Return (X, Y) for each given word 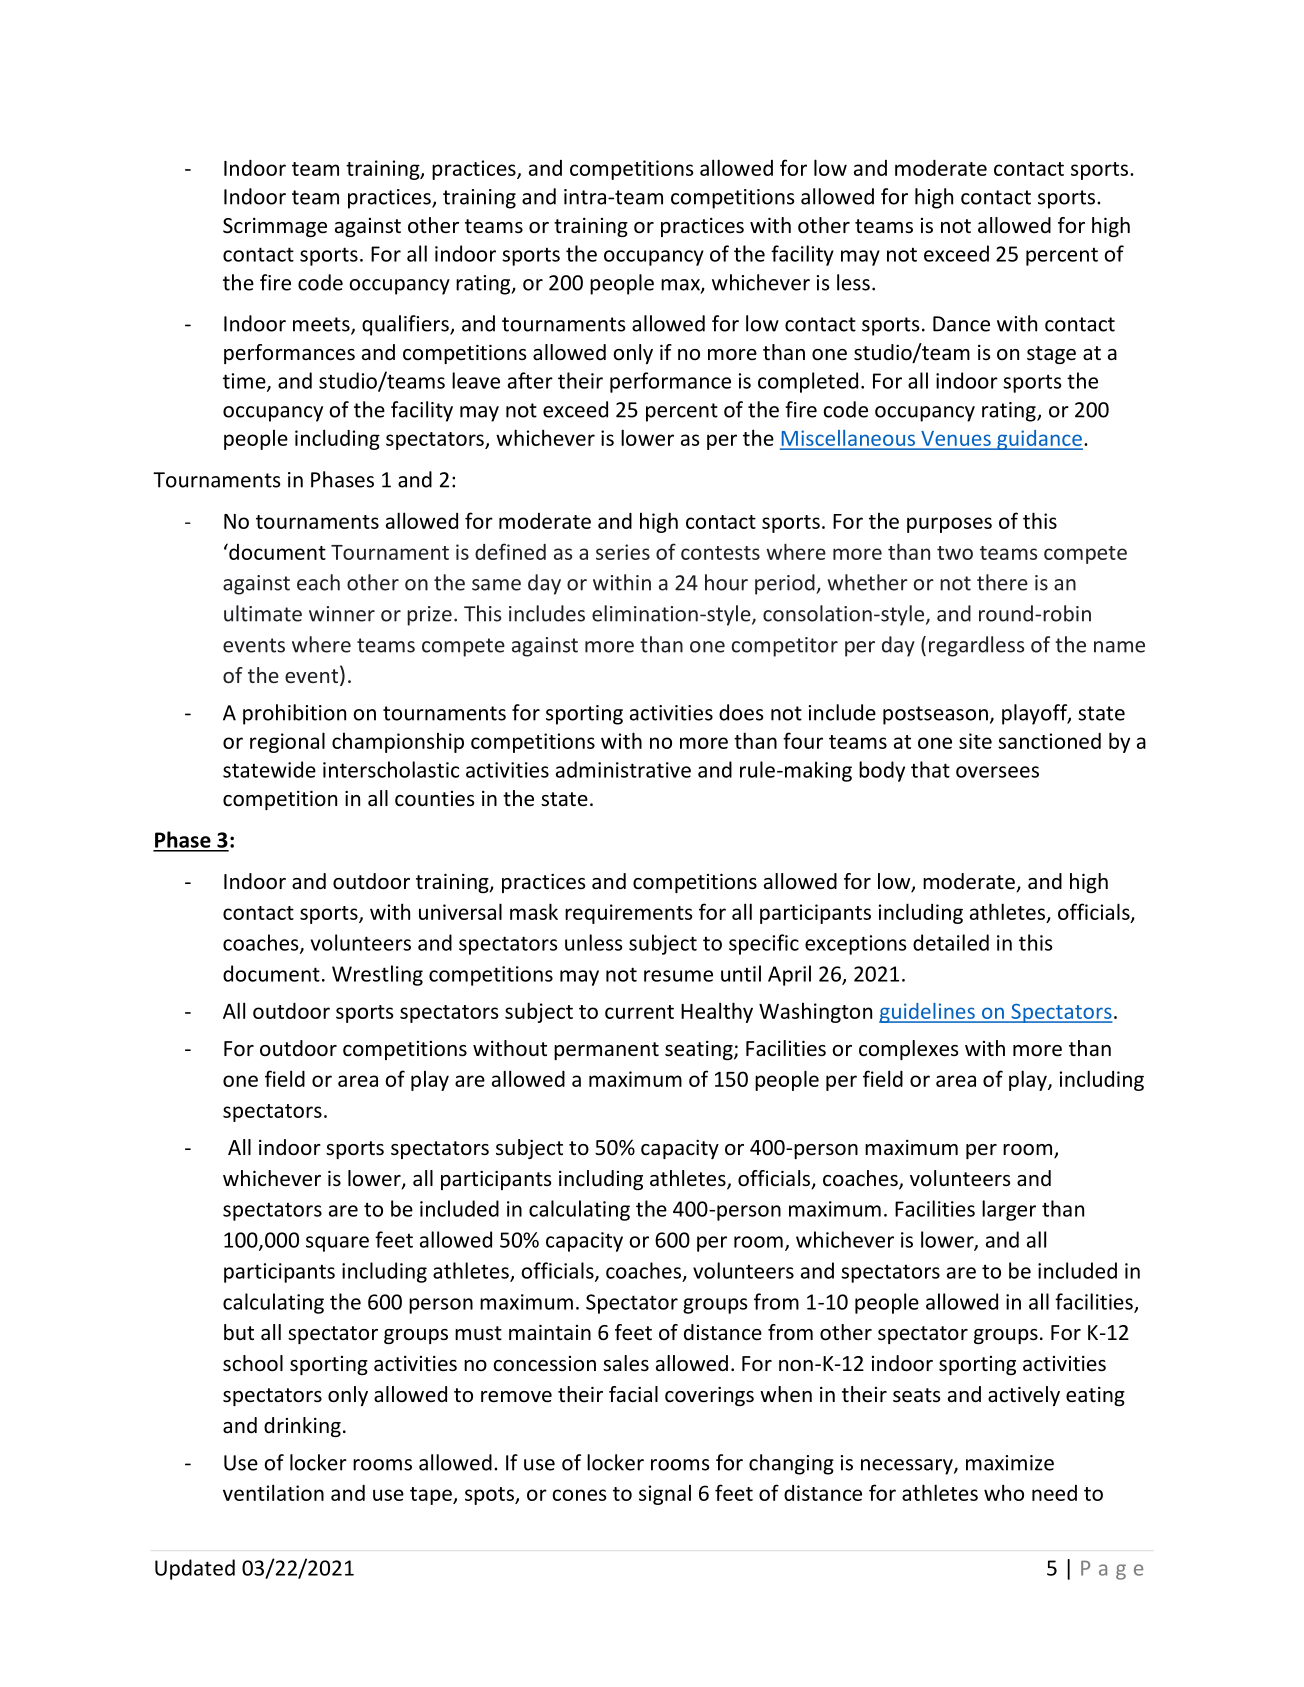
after (530, 380)
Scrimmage (275, 227)
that (930, 769)
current (639, 1012)
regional (287, 742)
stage (1051, 355)
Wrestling (377, 975)
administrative (623, 769)
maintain (550, 1332)
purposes (949, 525)
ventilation (273, 1492)
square (337, 1244)
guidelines (928, 1013)
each (318, 582)
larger (1009, 1210)
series (623, 552)
